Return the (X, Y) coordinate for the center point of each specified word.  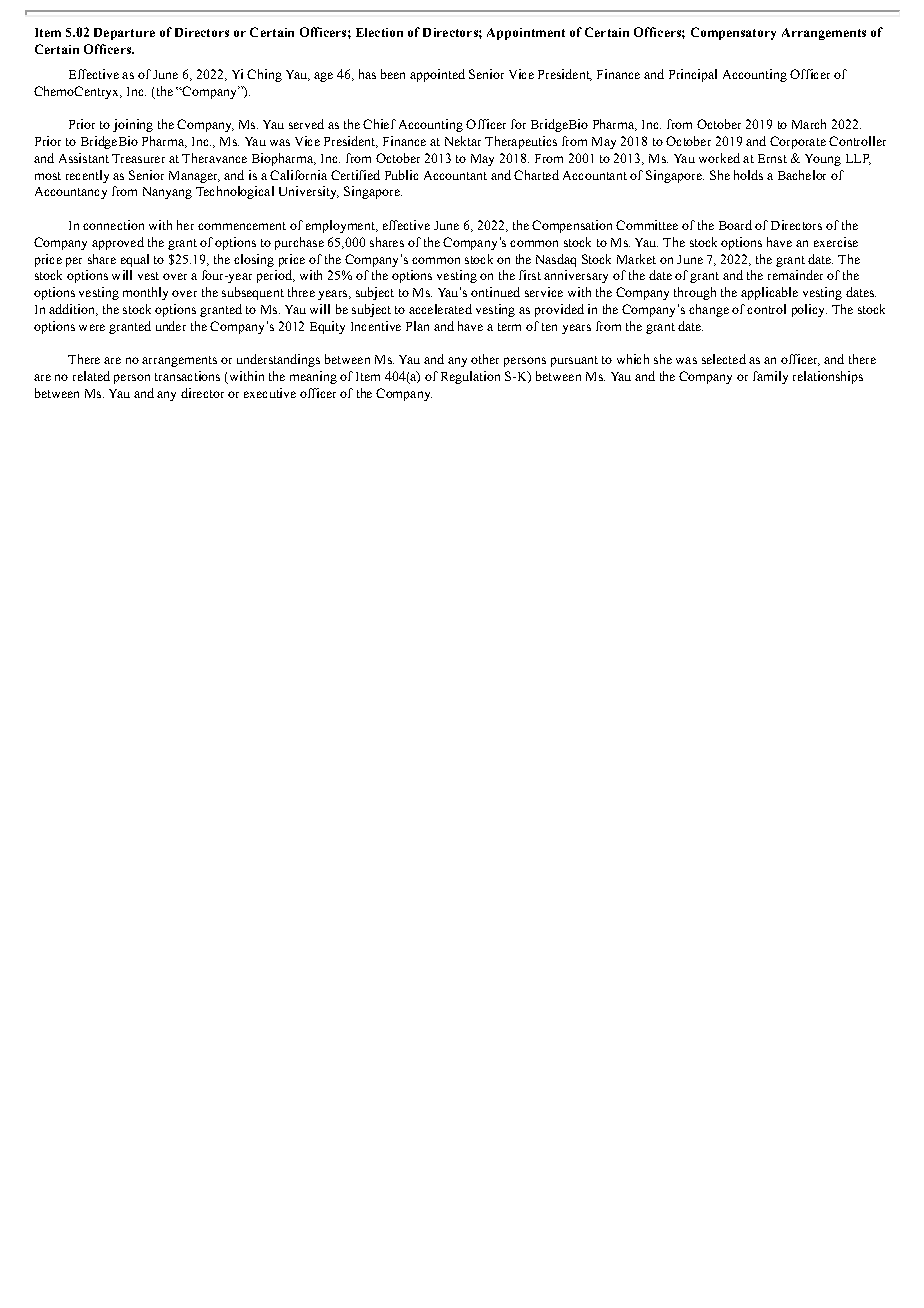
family (770, 377)
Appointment (526, 34)
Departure (124, 34)
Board (735, 225)
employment (341, 226)
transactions (187, 376)
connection (113, 225)
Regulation (470, 377)
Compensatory (733, 33)
